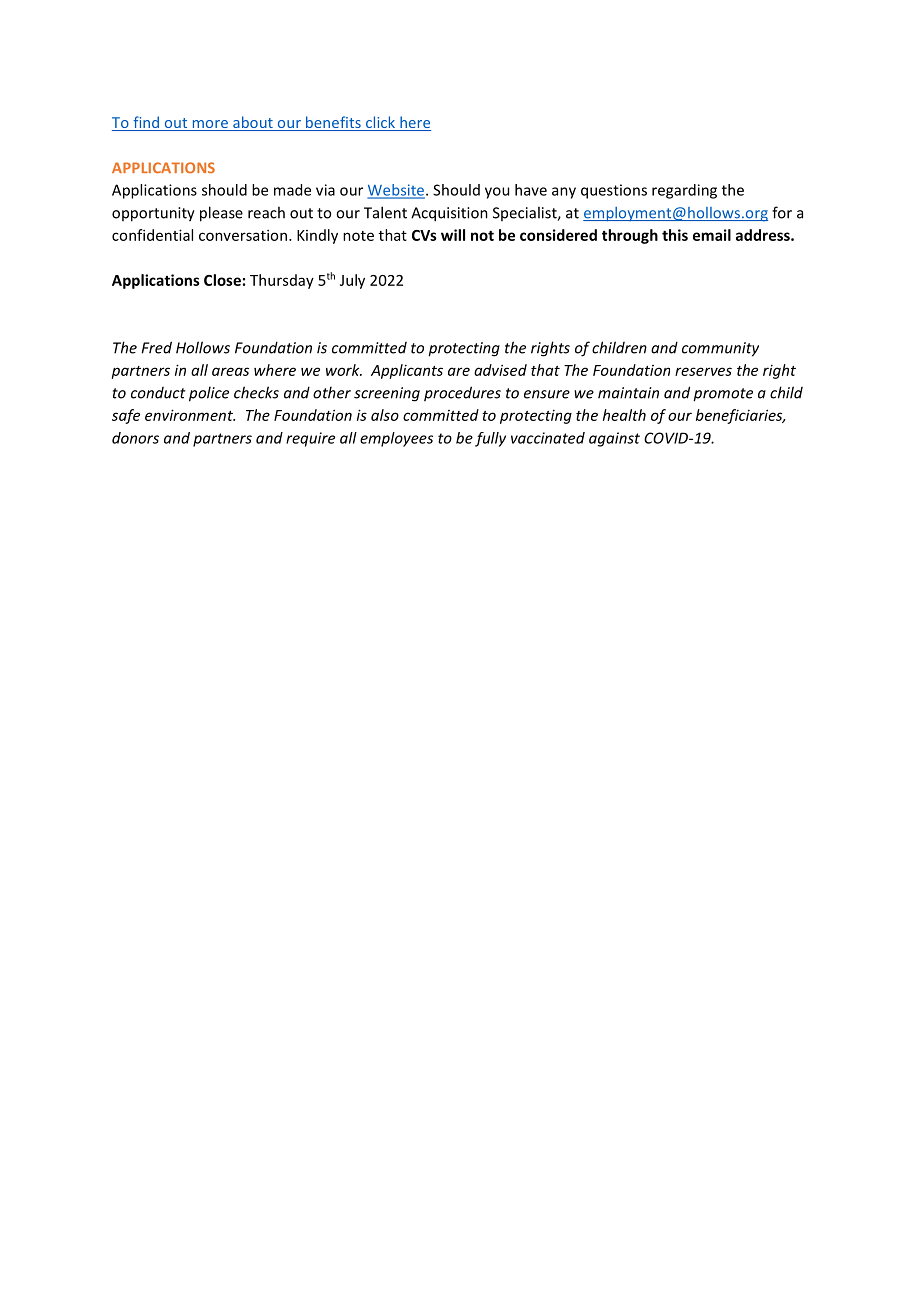  What do you see at coordinates (156, 347) in the screenshot?
I see `Fred` at bounding box center [156, 347].
